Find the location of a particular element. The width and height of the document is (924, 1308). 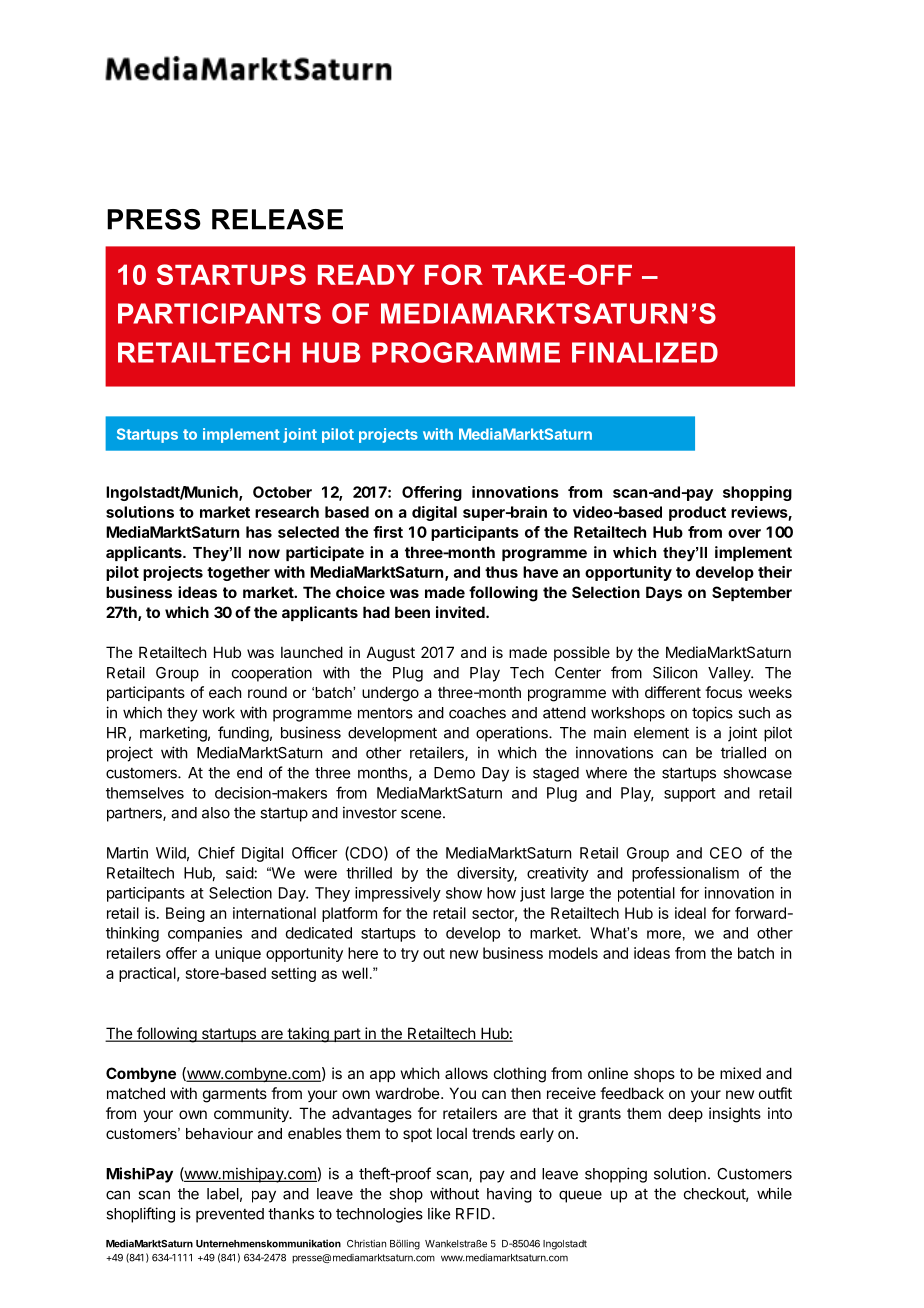

READY is located at coordinates (366, 275).
